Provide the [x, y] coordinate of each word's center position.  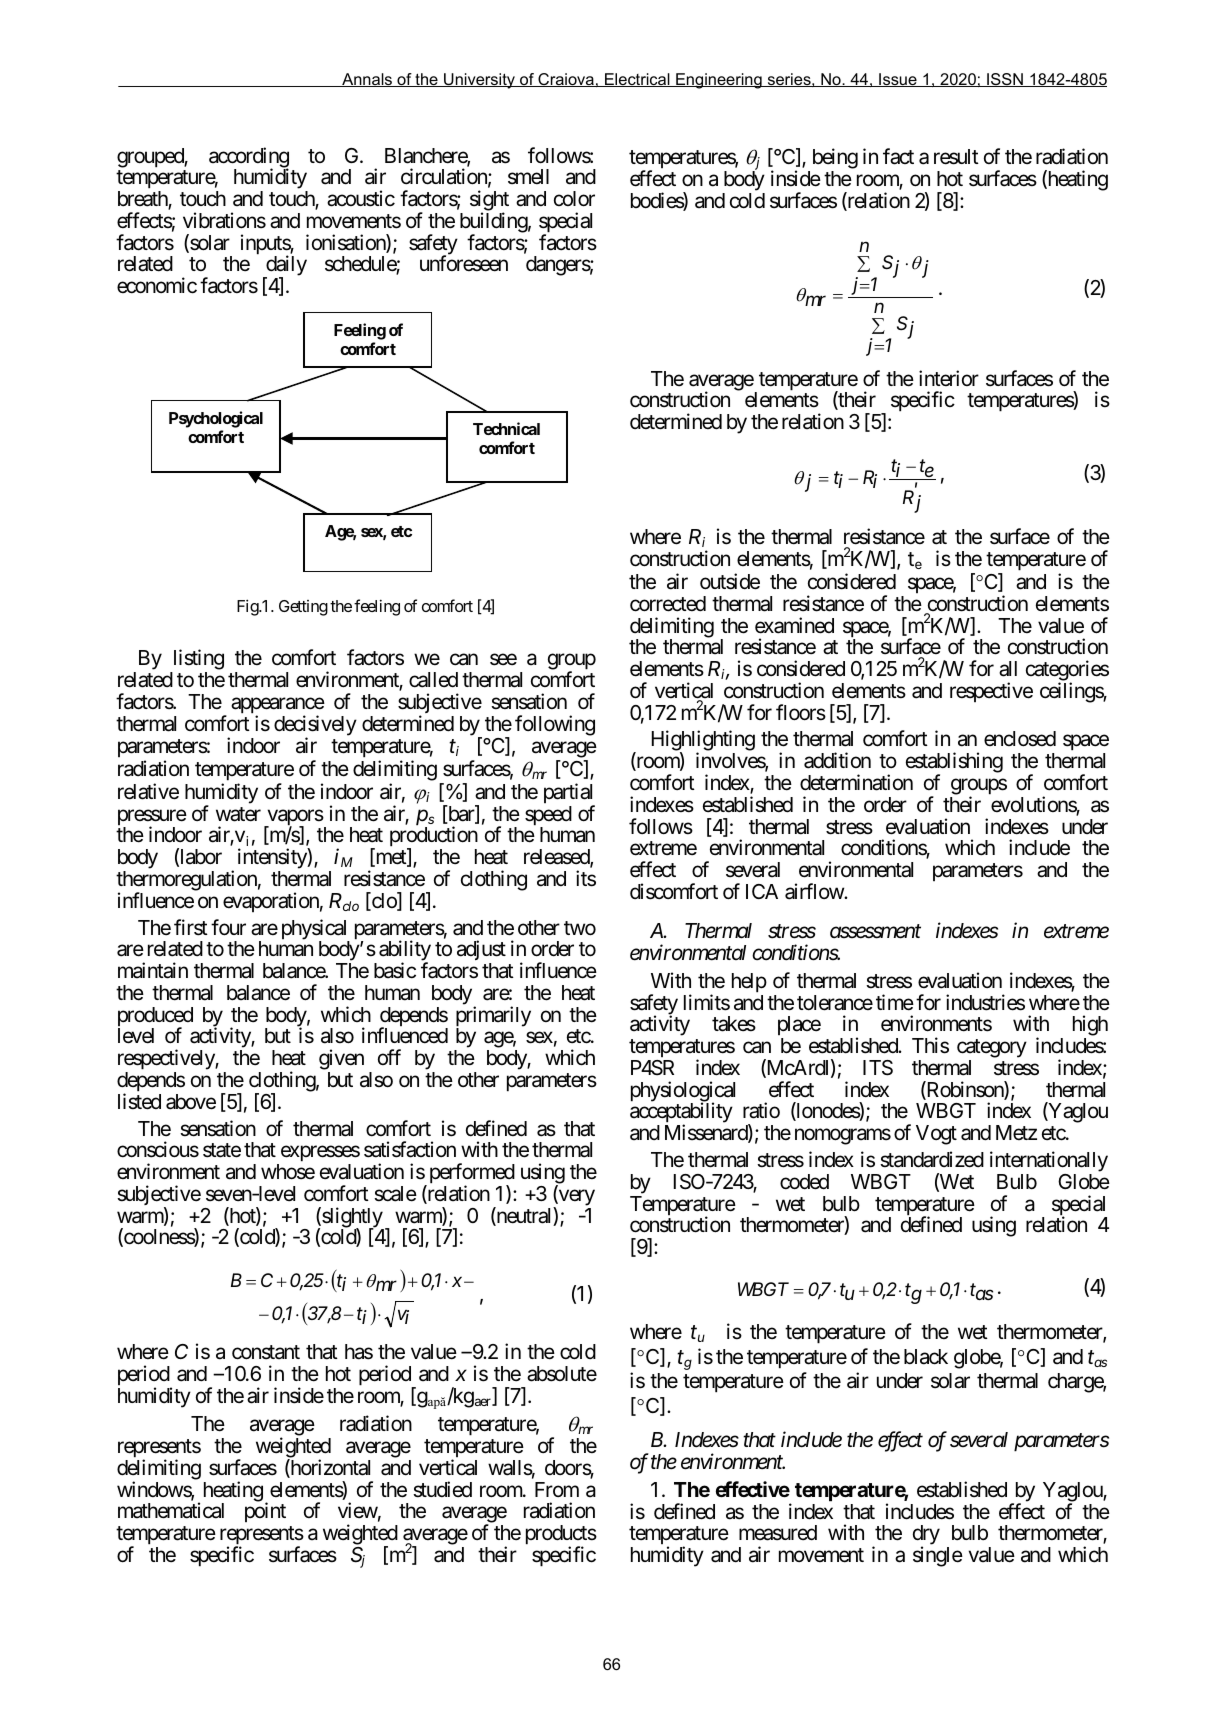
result [956, 157]
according [249, 158]
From [557, 1489]
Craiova [566, 80]
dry [926, 1536]
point [265, 1512]
